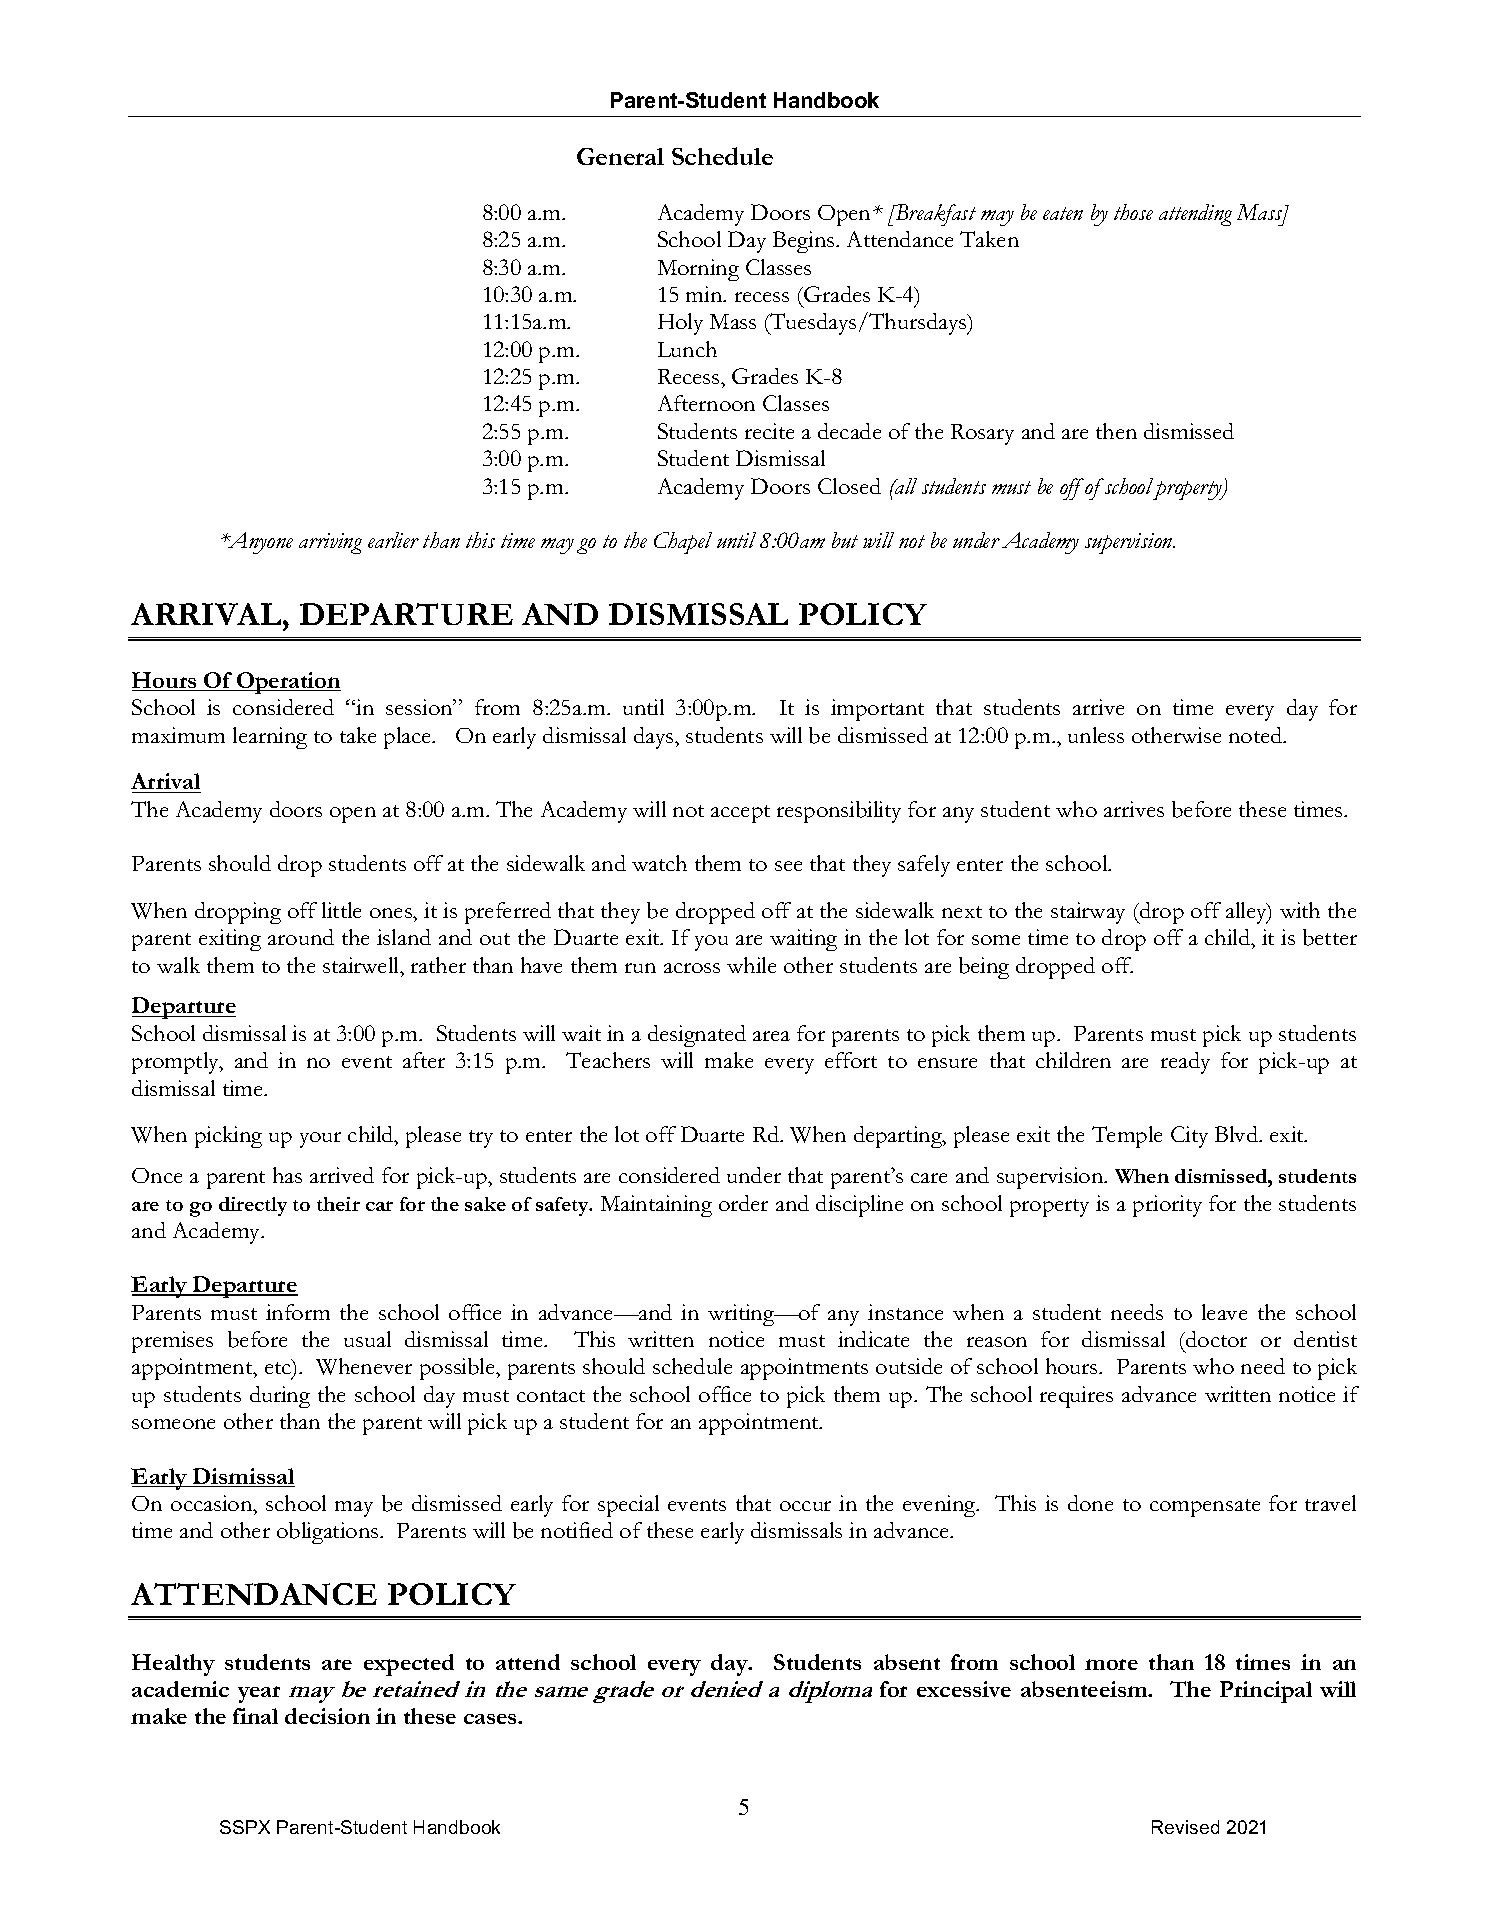 The image size is (1488, 1925). I want to click on decision, so click(327, 1716).
